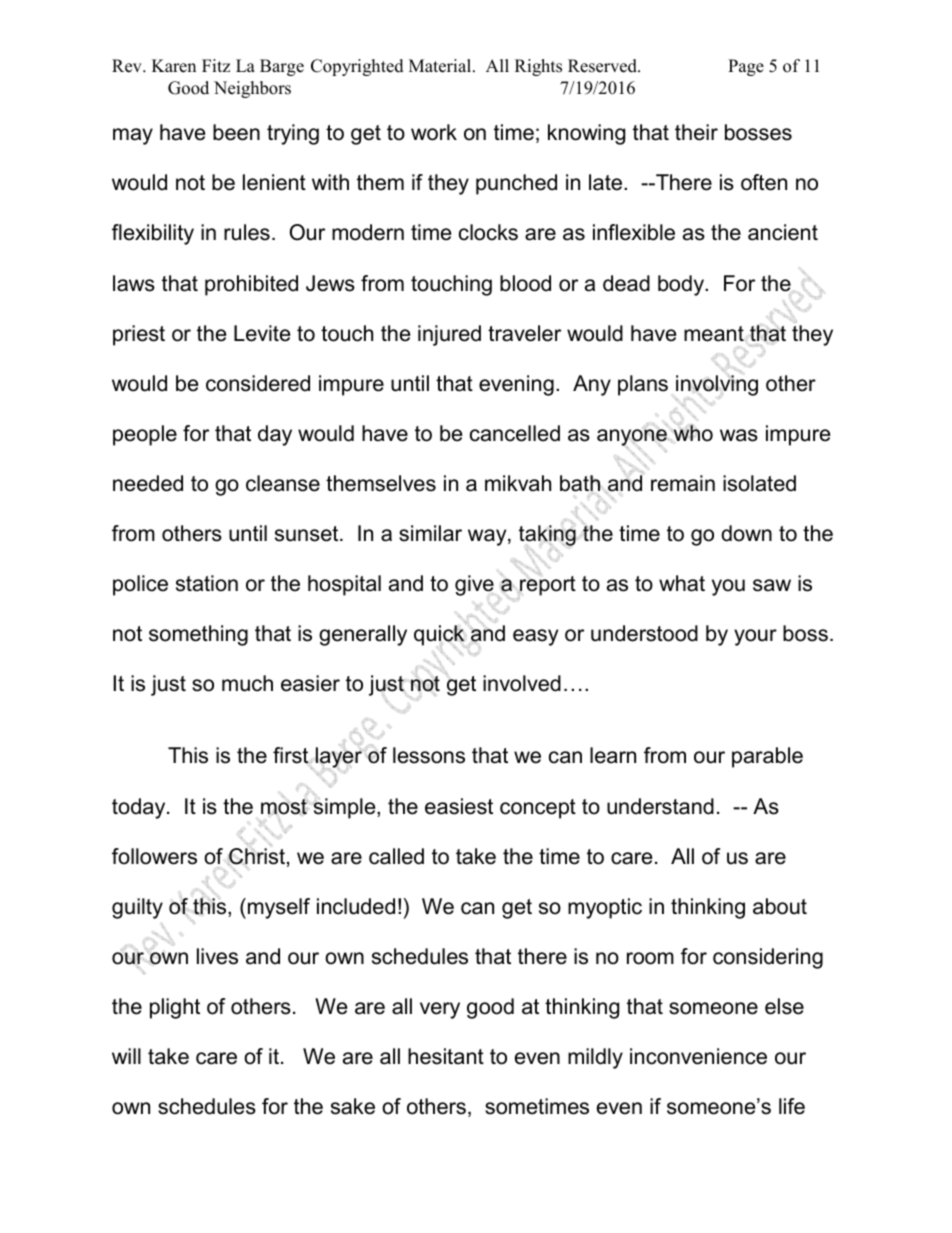  Describe the element at coordinates (696, 132) in the page. I see `their` at that location.
